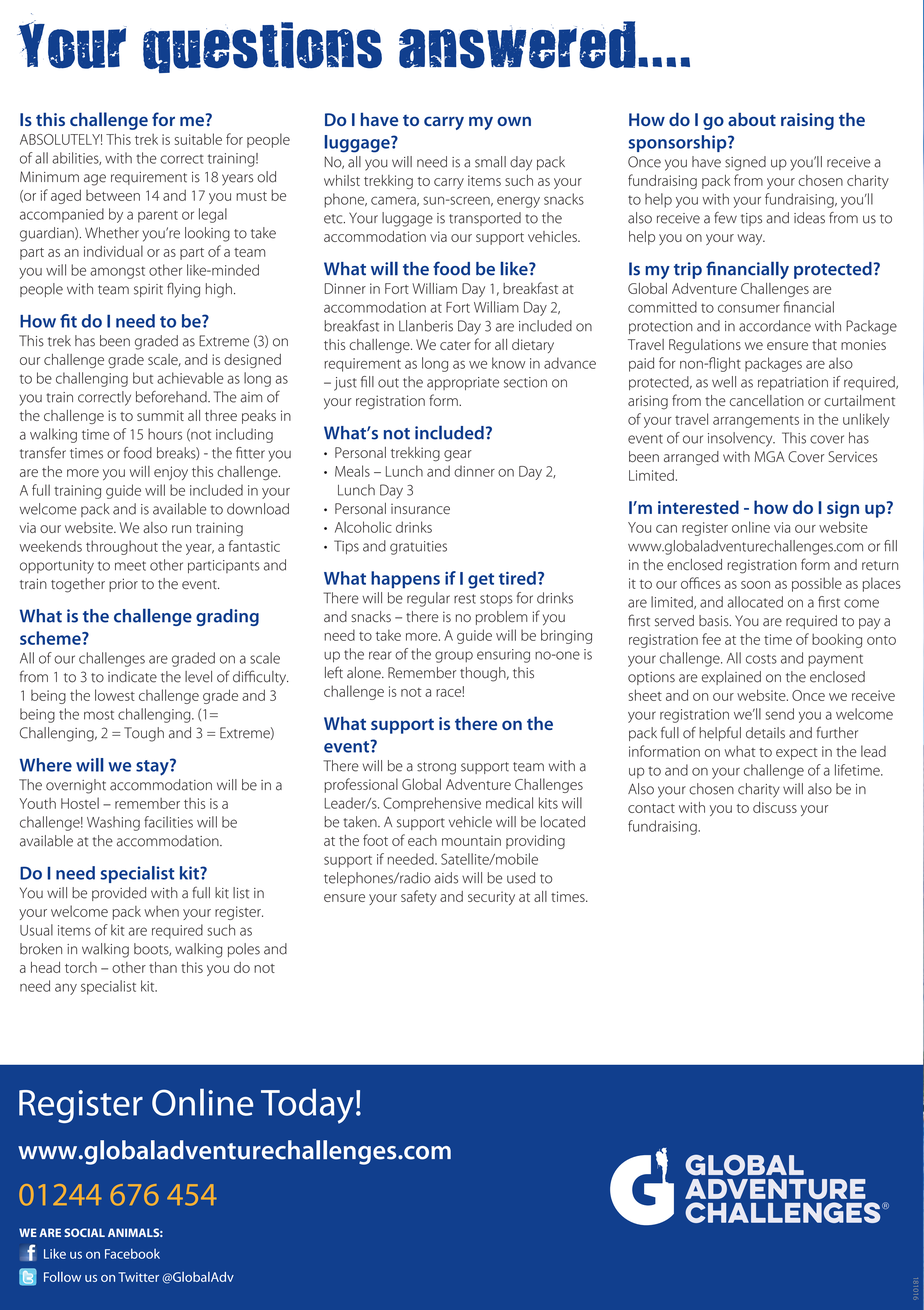 The image size is (924, 1310). Describe the element at coordinates (793, 383) in the screenshot. I see `repatriation` at that location.
